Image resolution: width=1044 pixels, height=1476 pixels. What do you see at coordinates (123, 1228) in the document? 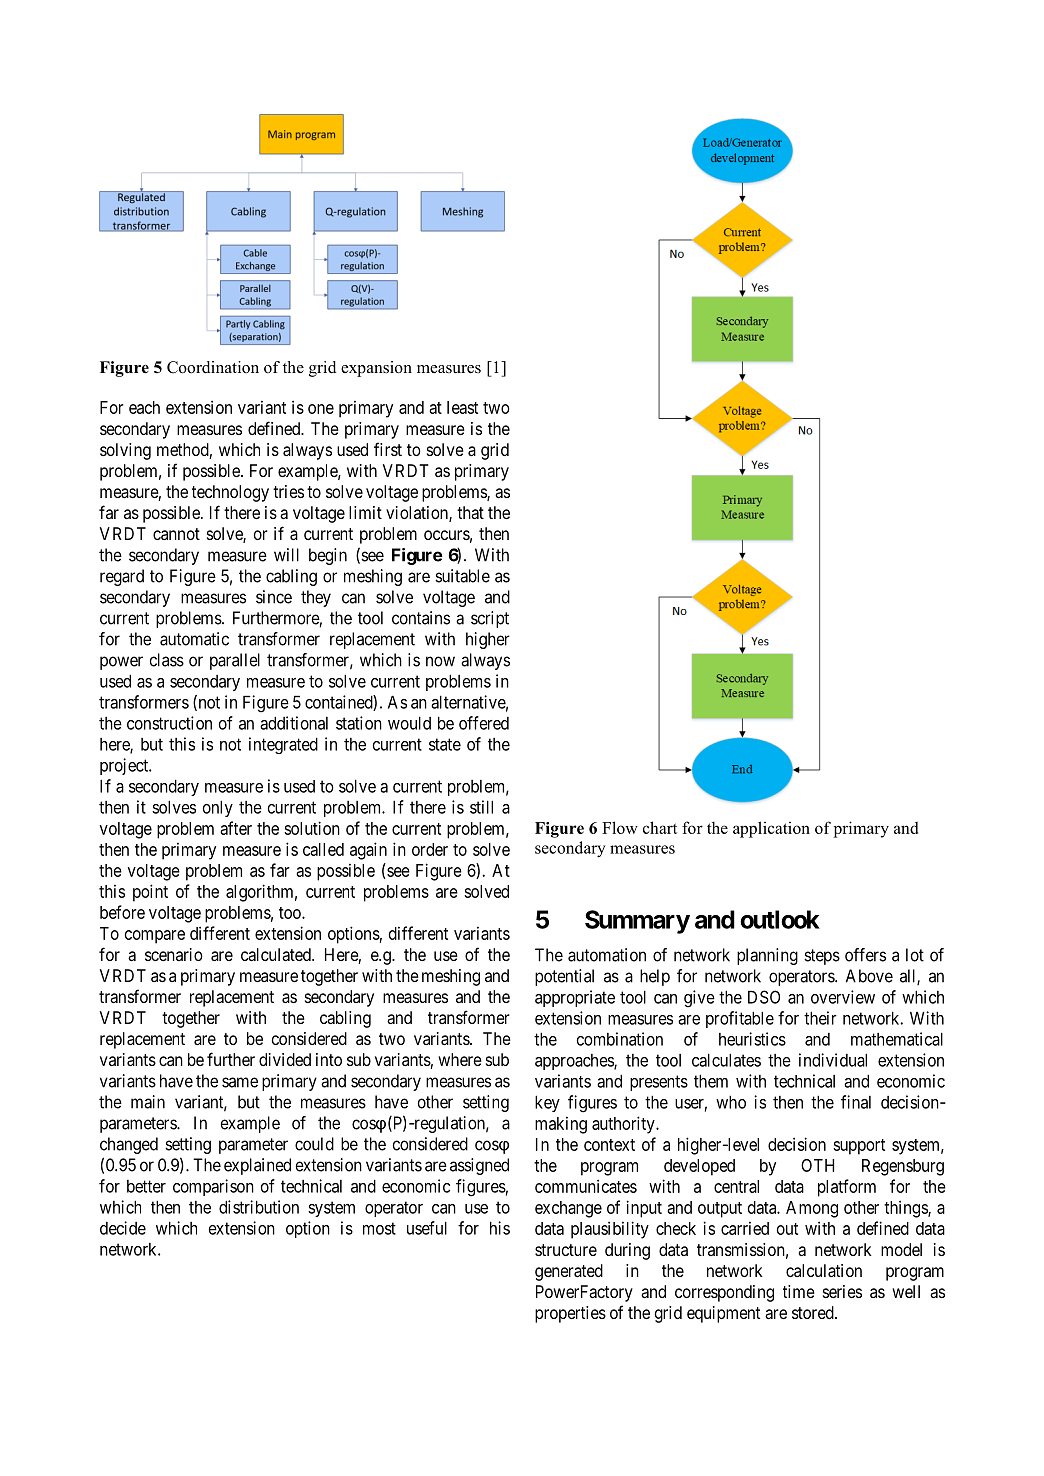
I see `decide` at bounding box center [123, 1228].
